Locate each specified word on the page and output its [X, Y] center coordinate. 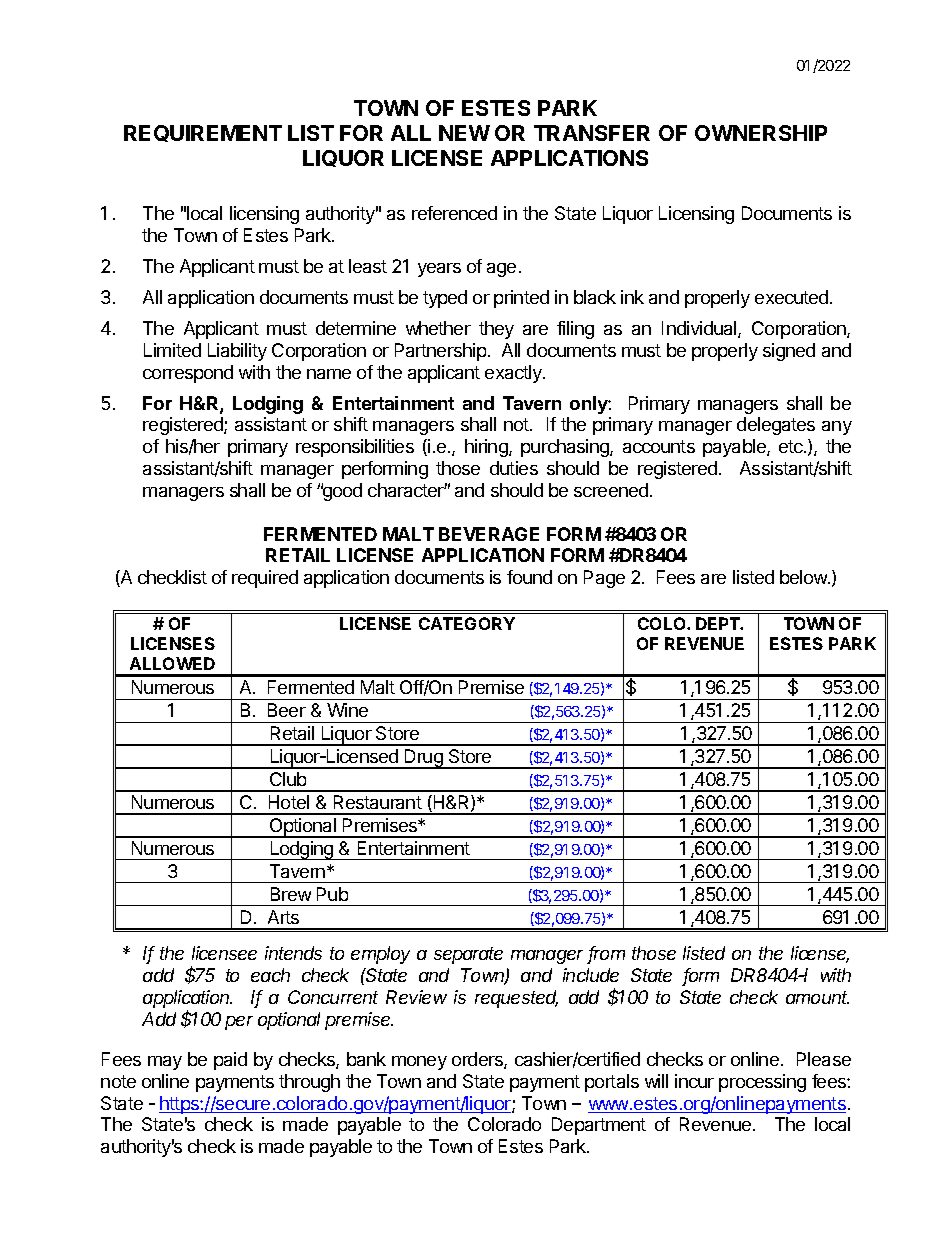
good [341, 492]
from [606, 954]
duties [514, 468]
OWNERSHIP [761, 133]
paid [230, 1061]
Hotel [289, 802]
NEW [464, 133]
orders [478, 1060]
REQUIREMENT [203, 133]
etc [792, 446]
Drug [424, 759]
